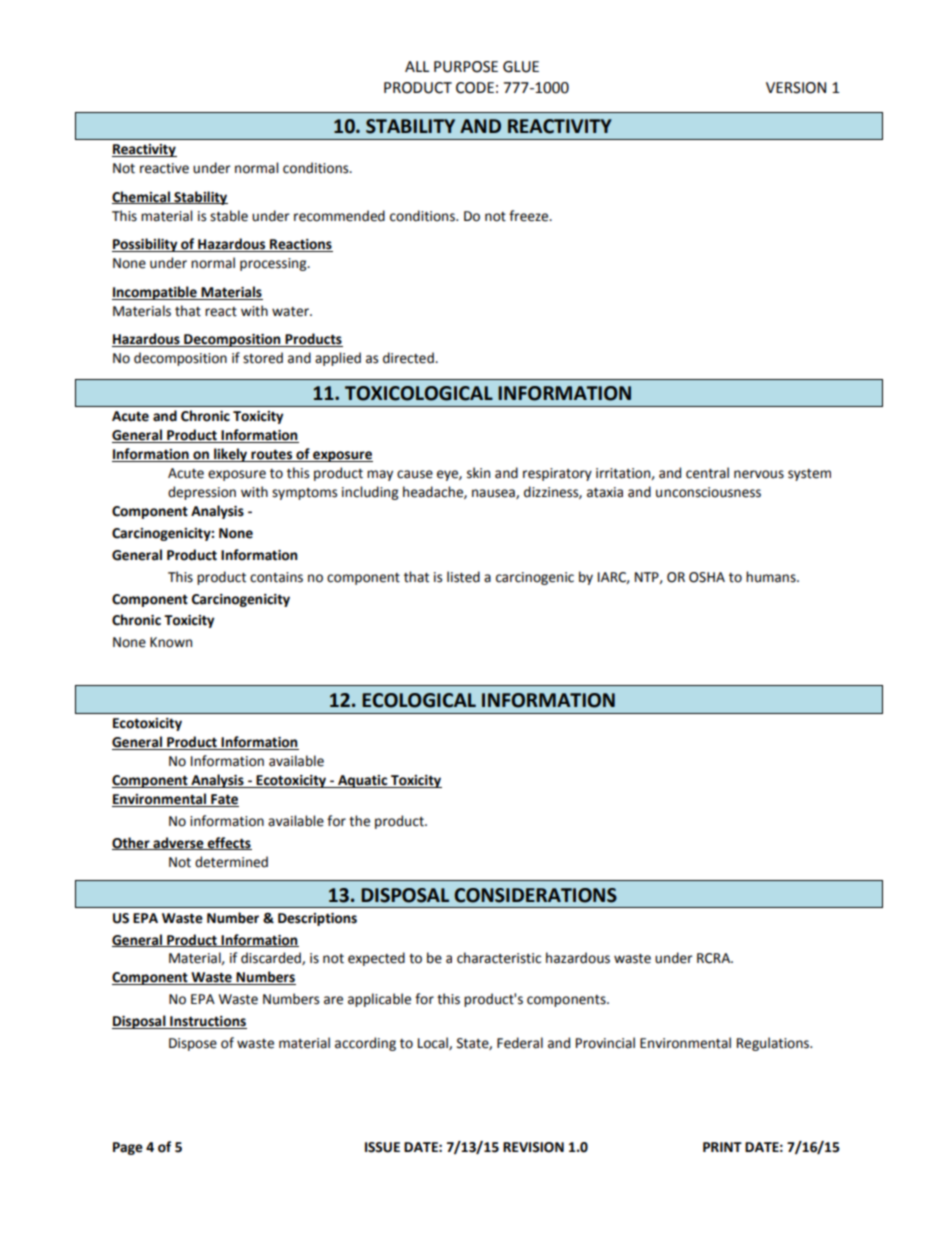 The width and height of the document is (952, 1233). I want to click on VERSION, so click(796, 88).
